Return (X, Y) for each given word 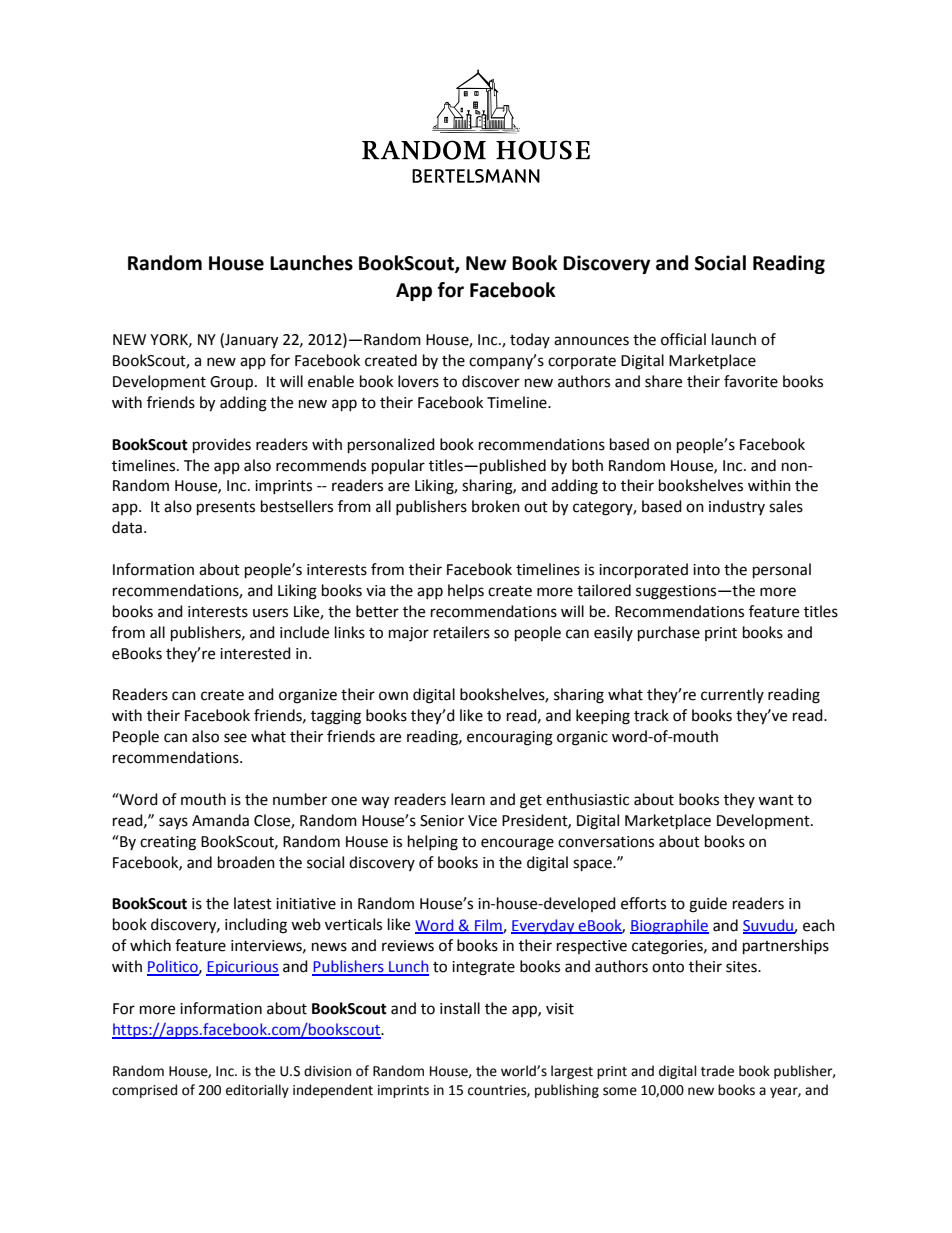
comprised (144, 1091)
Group (233, 383)
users (270, 613)
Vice (482, 821)
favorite (751, 381)
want (776, 800)
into (706, 570)
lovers (418, 381)
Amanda (220, 820)
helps (466, 592)
